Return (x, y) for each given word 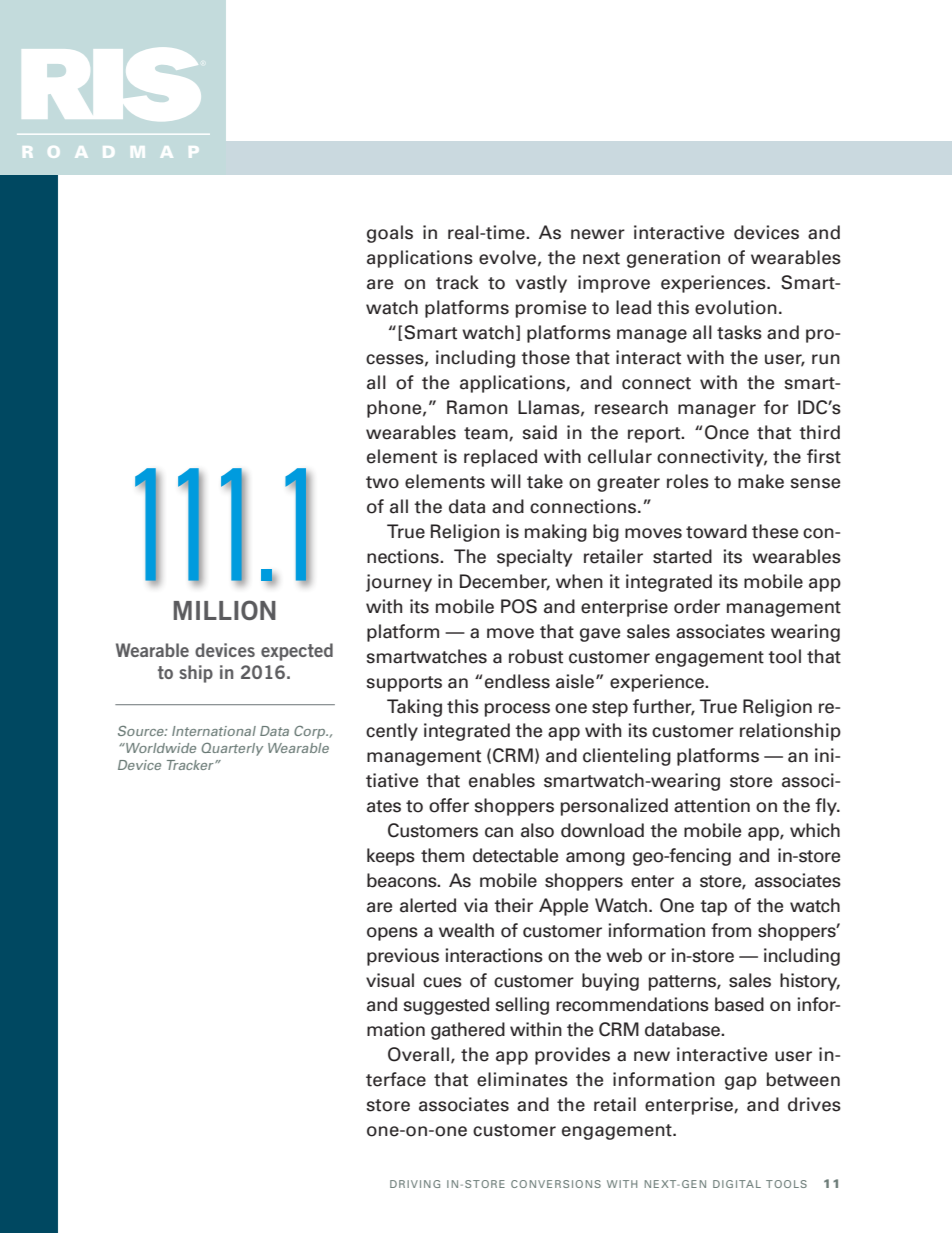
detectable (515, 855)
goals (390, 234)
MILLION (225, 610)
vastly (541, 284)
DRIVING (415, 1184)
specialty (534, 558)
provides (572, 1056)
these (775, 531)
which (815, 830)
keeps (391, 857)
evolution (736, 307)
